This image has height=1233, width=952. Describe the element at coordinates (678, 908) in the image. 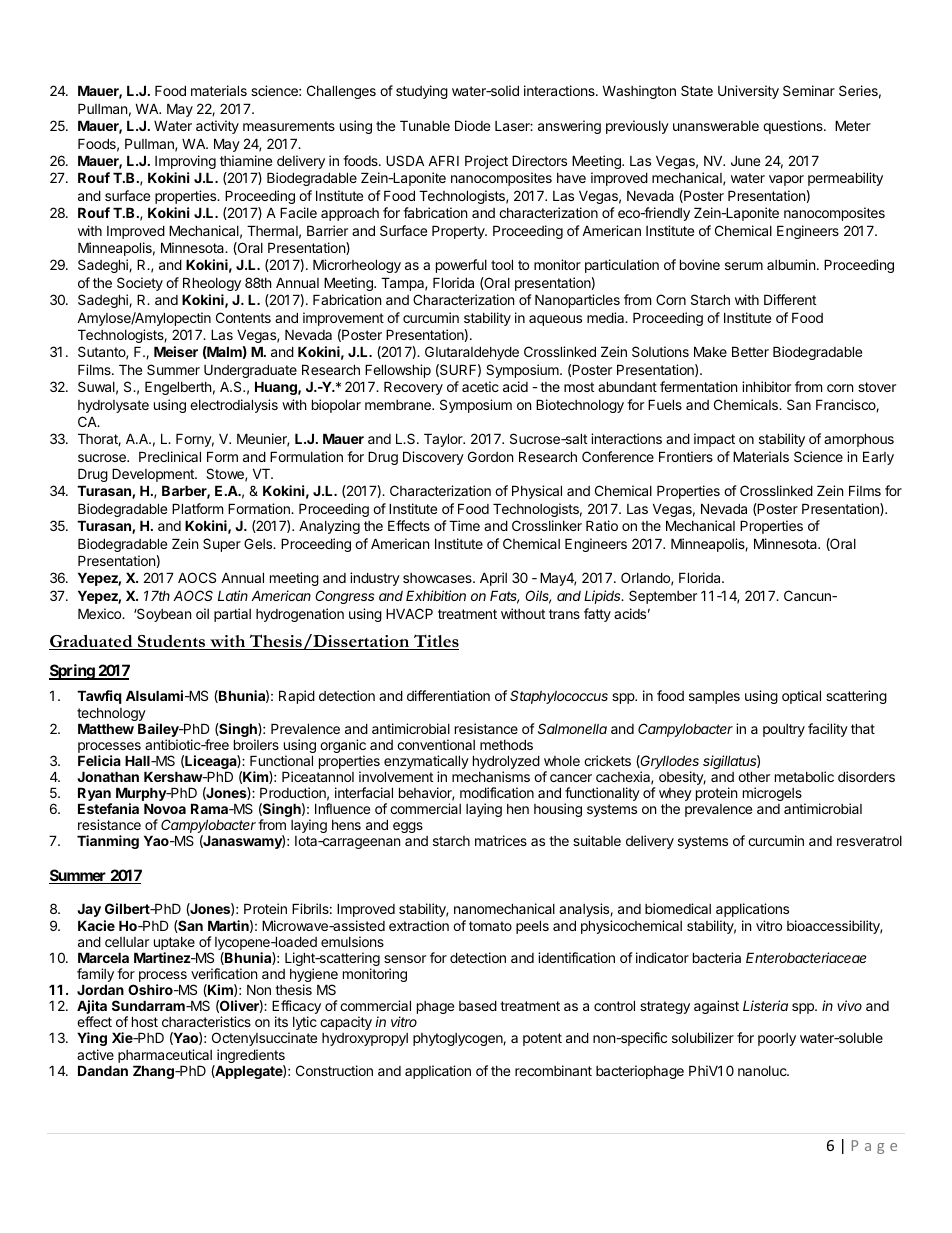

I see `biomedical` at that location.
